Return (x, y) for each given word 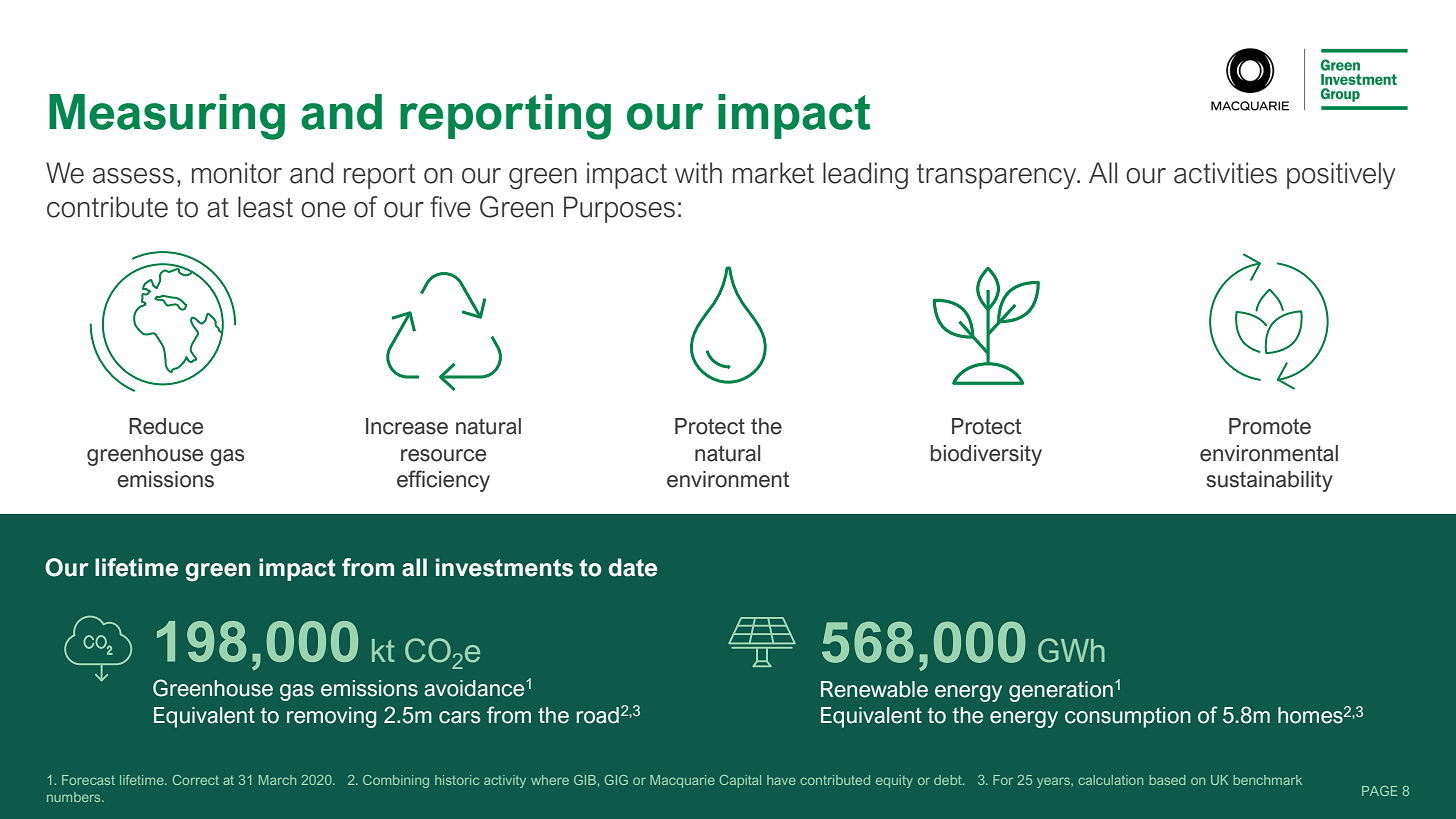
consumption (1128, 717)
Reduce (166, 426)
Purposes (619, 209)
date (632, 567)
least (265, 207)
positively (1341, 175)
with (698, 172)
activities (1225, 173)
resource (443, 455)
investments (504, 567)
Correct (196, 780)
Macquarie (682, 781)
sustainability (1270, 481)
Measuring (167, 117)
